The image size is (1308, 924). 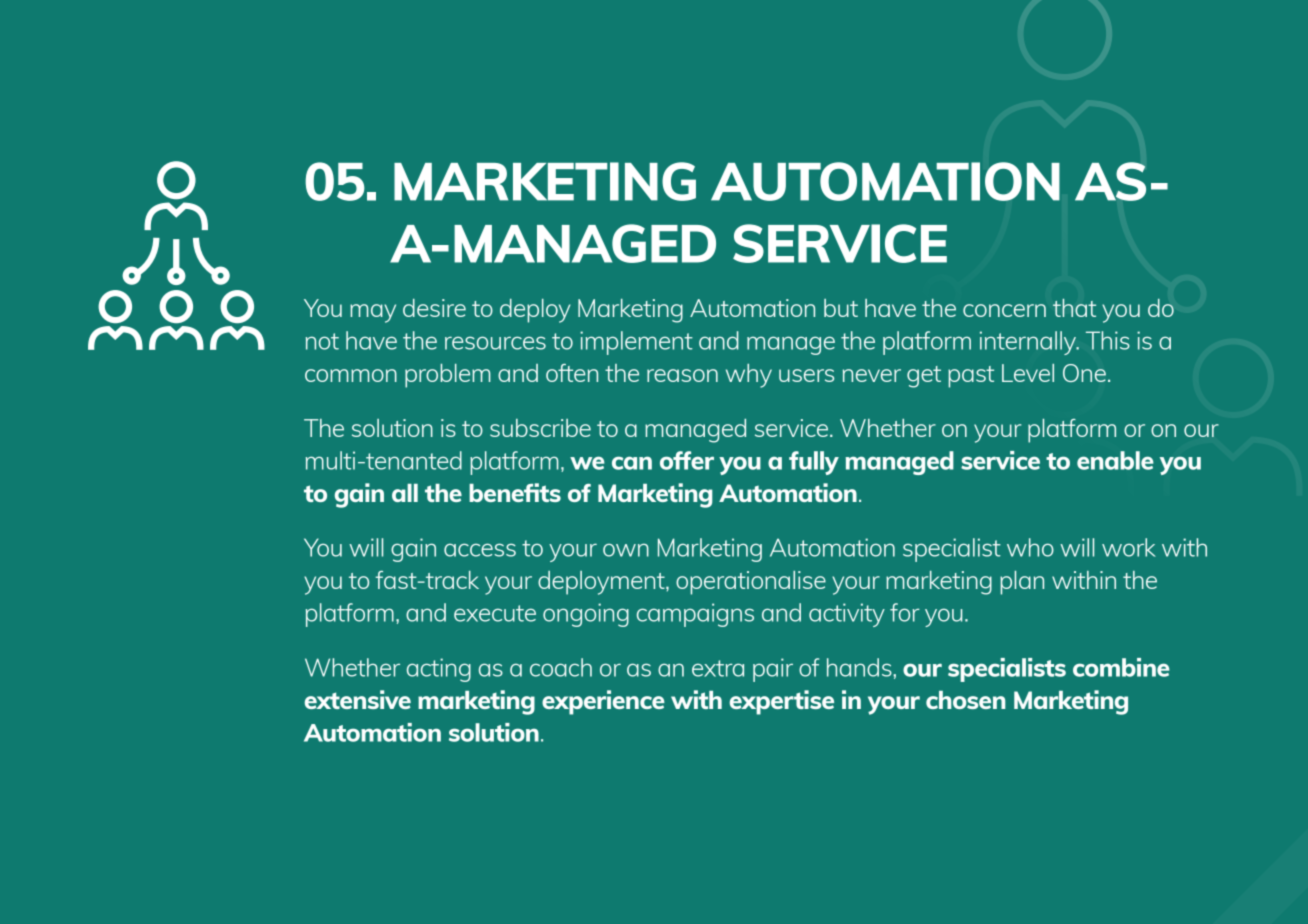 What do you see at coordinates (966, 700) in the image?
I see `chosen` at bounding box center [966, 700].
